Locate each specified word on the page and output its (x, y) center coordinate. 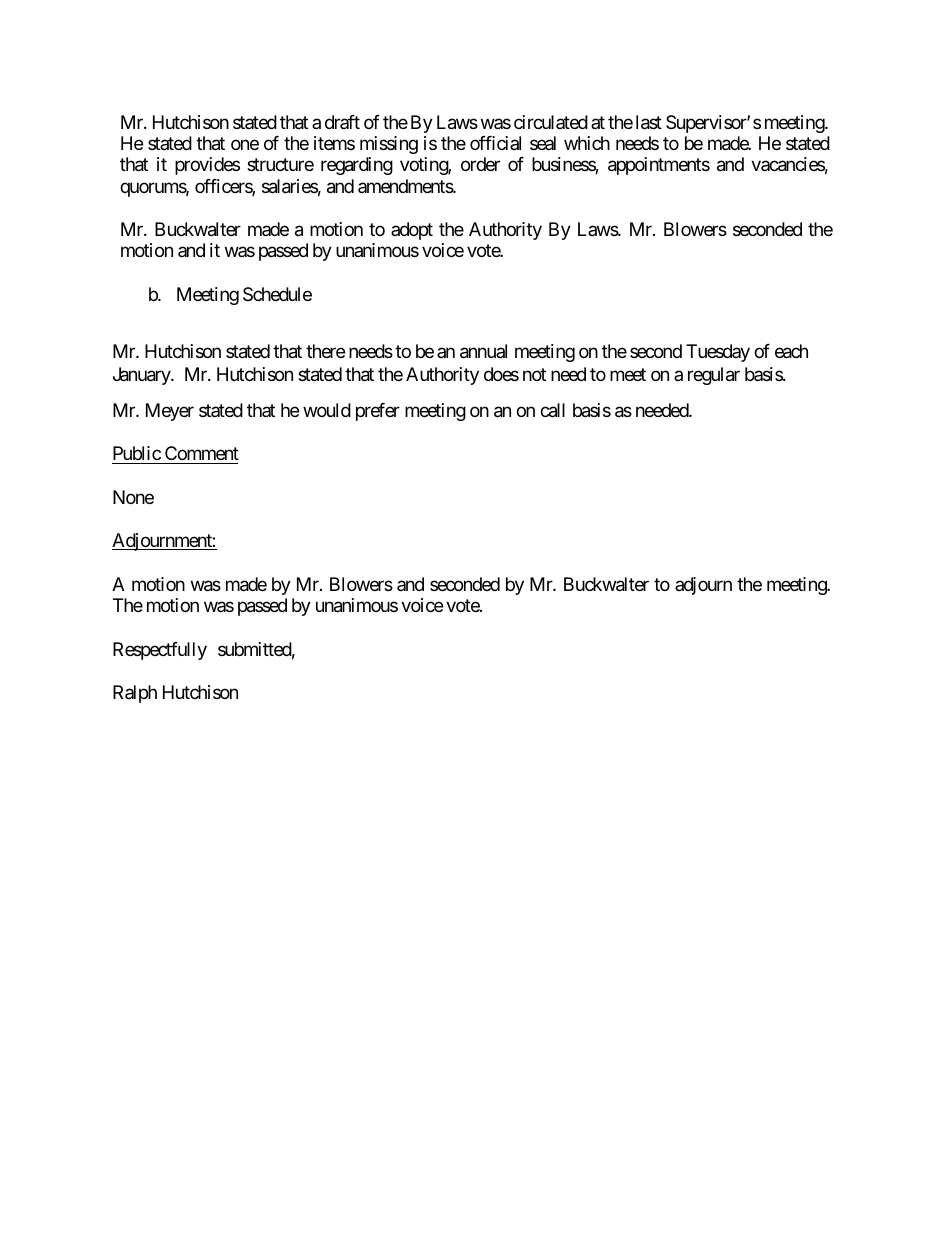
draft (342, 122)
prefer (378, 412)
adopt (412, 231)
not (534, 375)
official (495, 143)
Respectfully (160, 651)
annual (483, 351)
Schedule (277, 294)
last (649, 122)
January (142, 376)
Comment (202, 453)
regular (714, 376)
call (552, 410)
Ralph (135, 694)
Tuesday (718, 353)
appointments (659, 166)
